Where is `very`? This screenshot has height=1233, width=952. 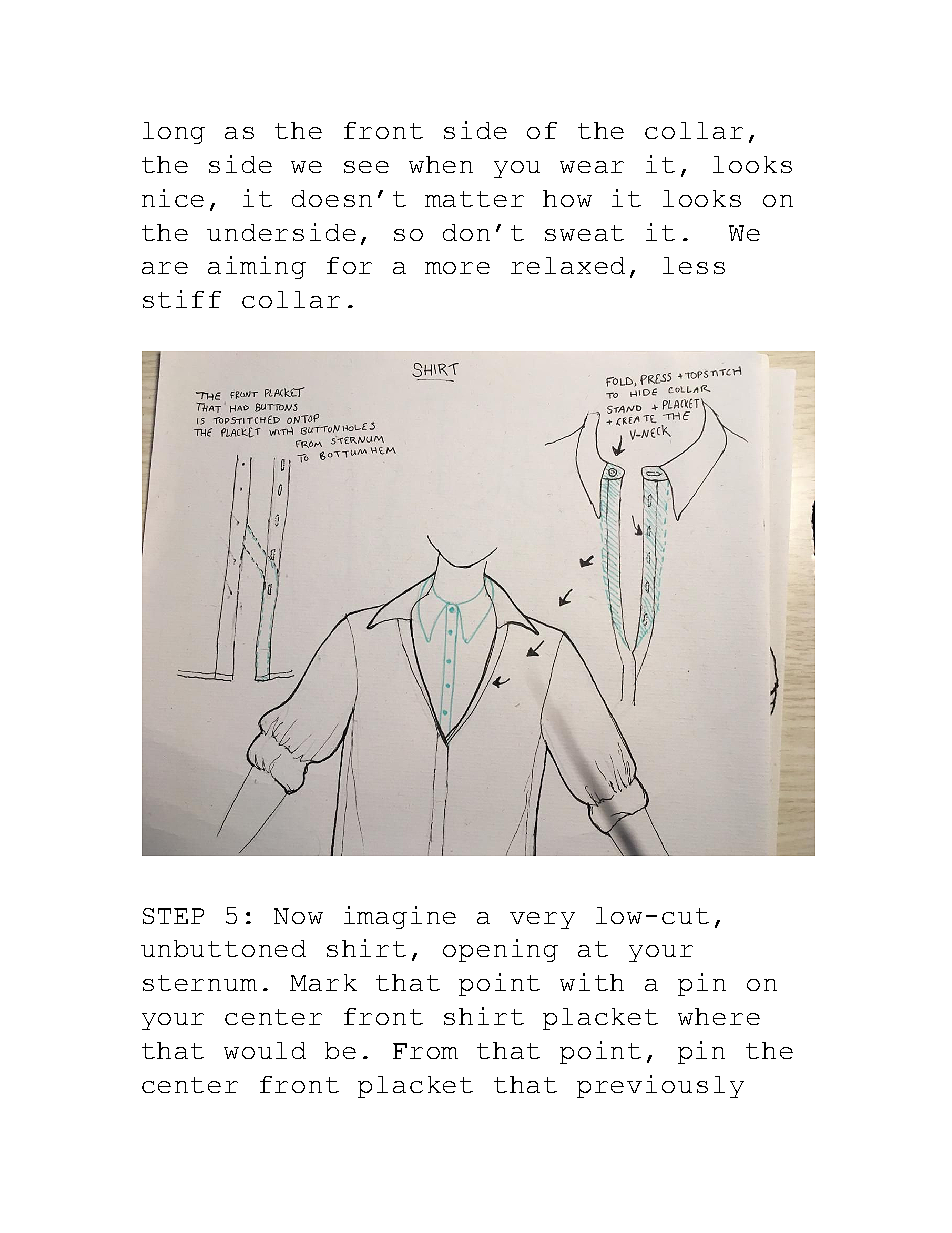 very is located at coordinates (542, 920).
